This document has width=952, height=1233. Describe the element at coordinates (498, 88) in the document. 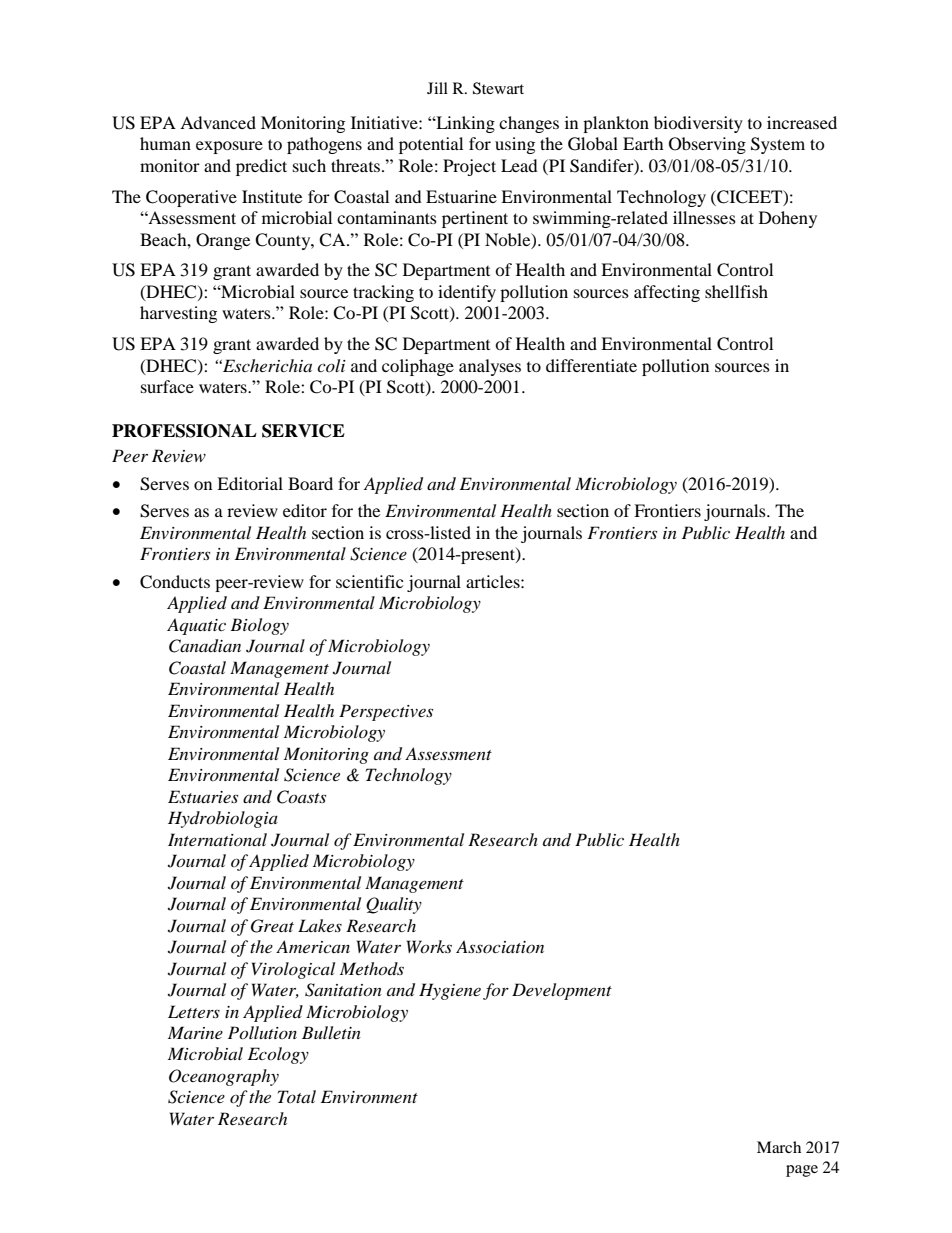

I see `Stewart` at that location.
